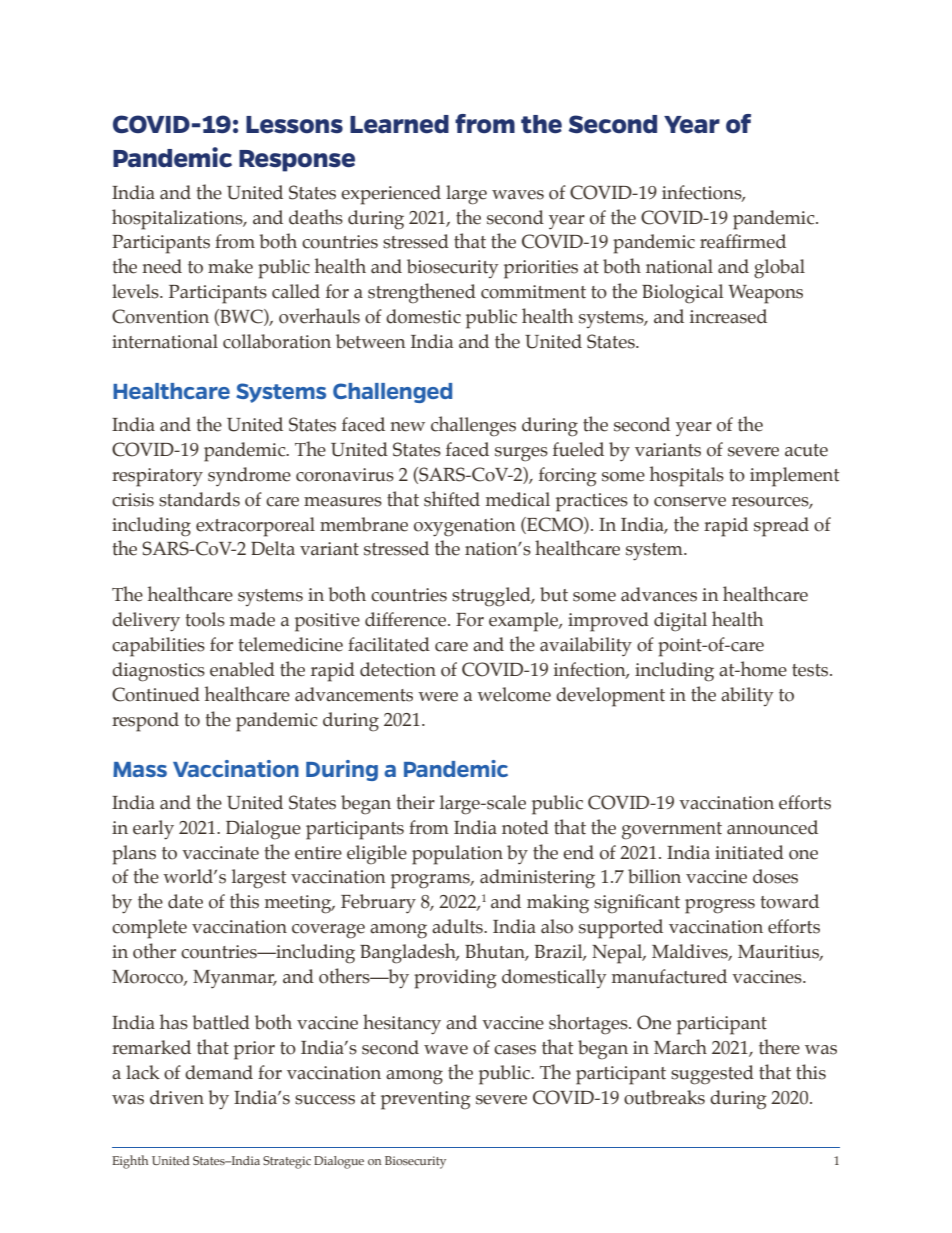 The height and width of the image is (1233, 952). I want to click on announced, so click(772, 827).
